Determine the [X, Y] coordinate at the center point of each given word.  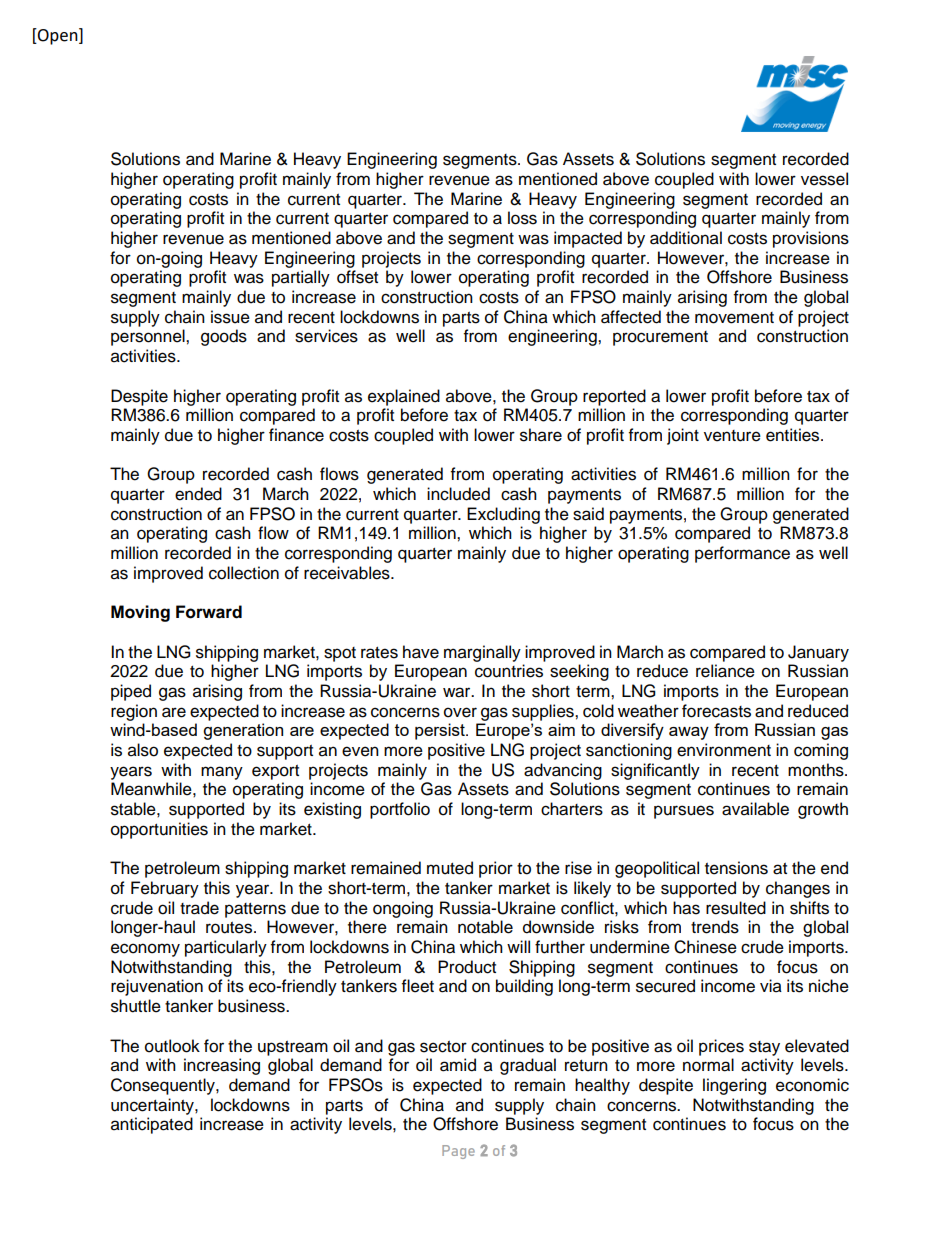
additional [686, 238]
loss [522, 218]
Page [458, 1152]
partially [301, 278]
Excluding [503, 515]
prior [496, 869]
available [755, 809]
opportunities [159, 830]
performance [742, 554]
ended [198, 494]
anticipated [152, 1125]
